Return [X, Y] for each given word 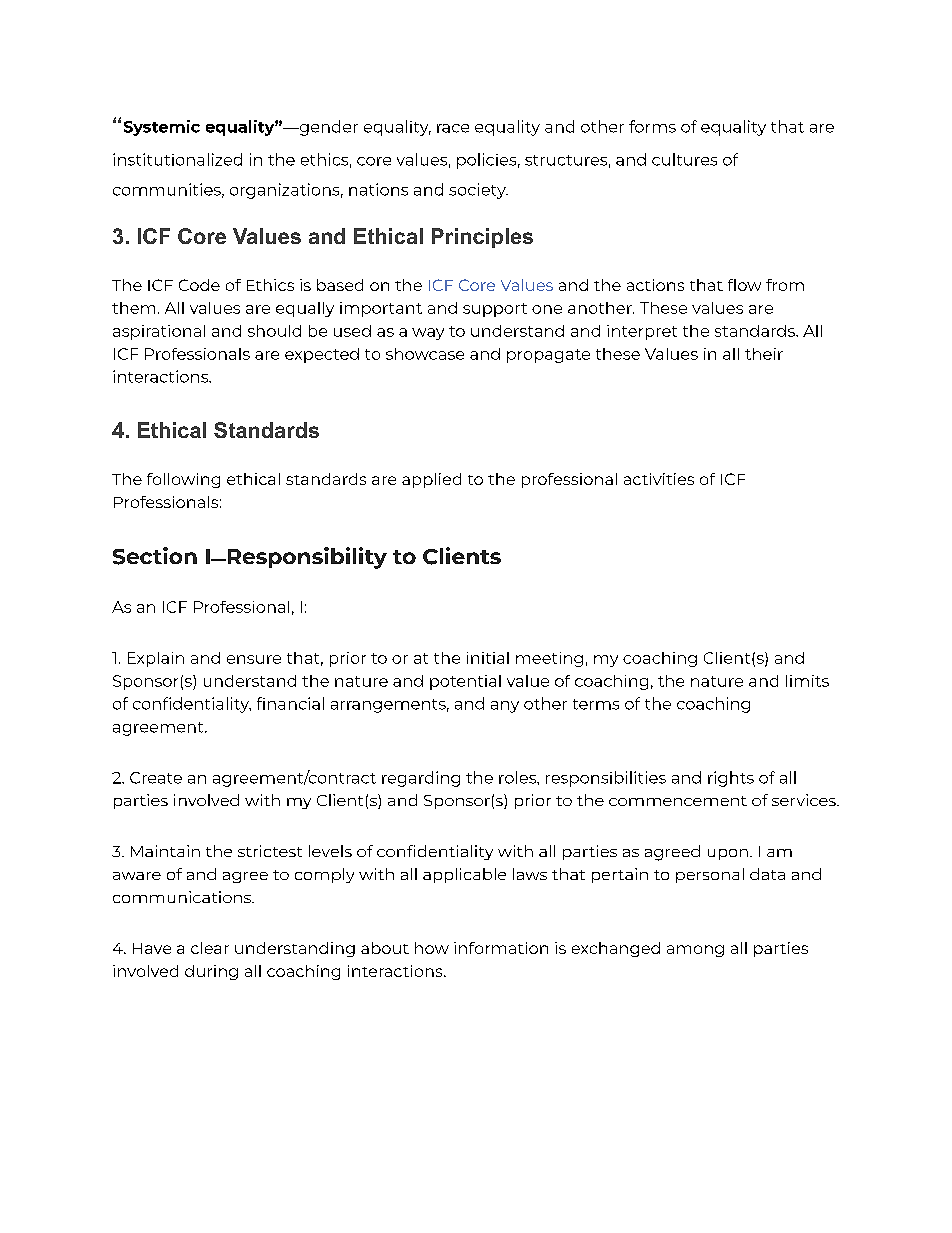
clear [210, 948]
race [453, 128]
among [695, 951]
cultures [684, 159]
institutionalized [177, 159]
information [501, 948]
